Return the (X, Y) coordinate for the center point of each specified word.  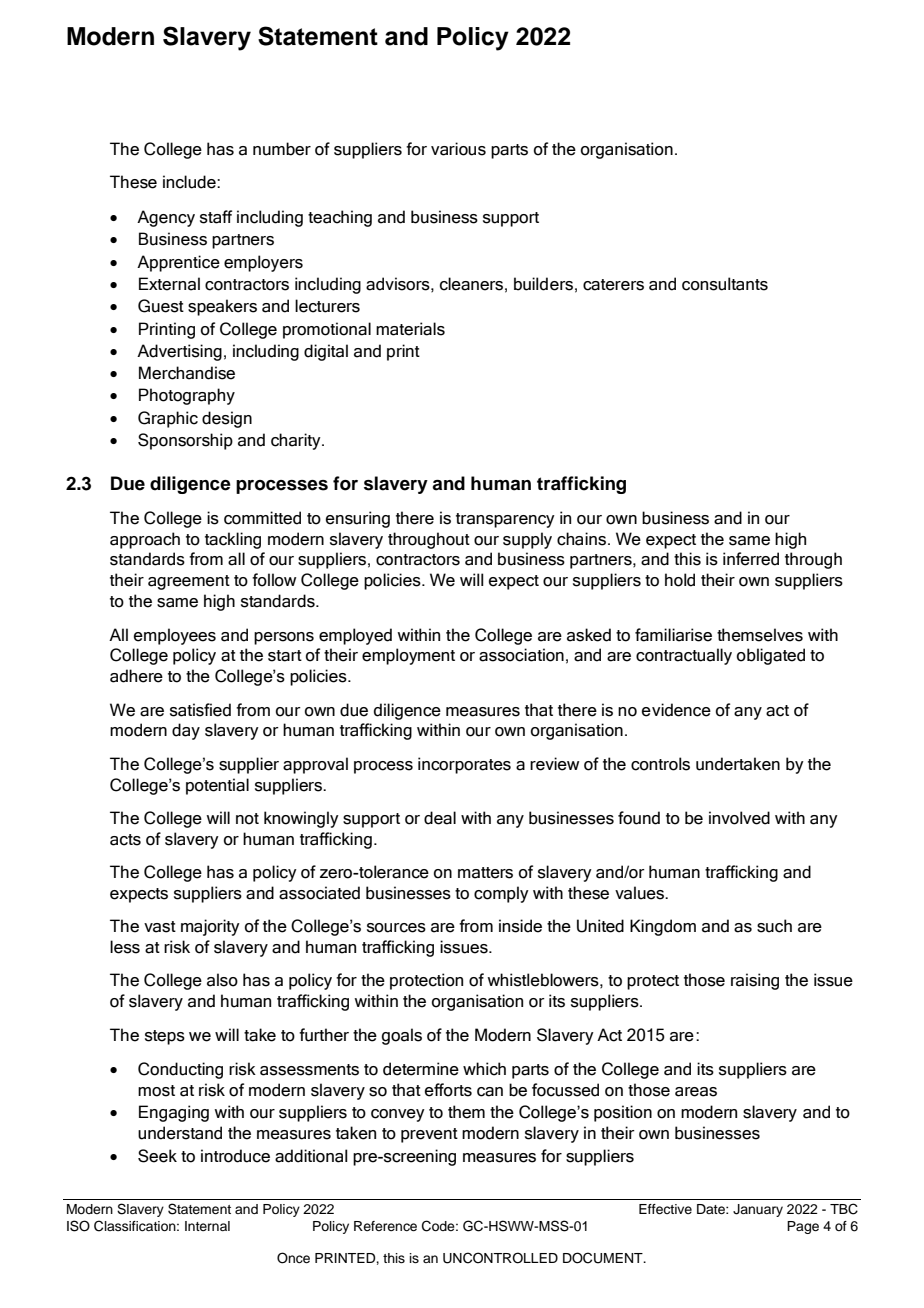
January (758, 1210)
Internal (207, 1226)
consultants (725, 284)
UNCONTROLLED (500, 1258)
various (458, 149)
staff (216, 217)
